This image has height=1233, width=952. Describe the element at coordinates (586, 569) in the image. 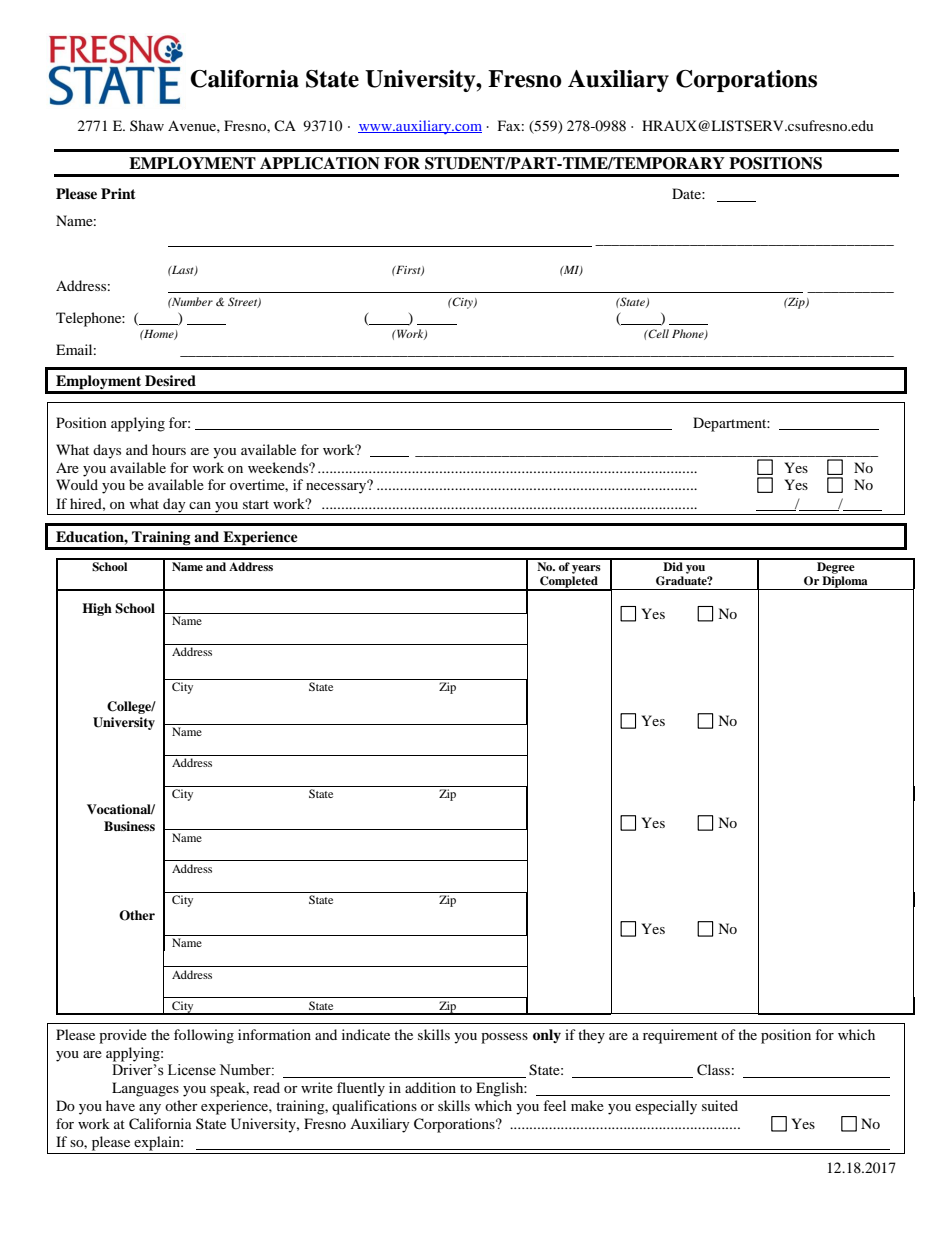

I see `years` at that location.
